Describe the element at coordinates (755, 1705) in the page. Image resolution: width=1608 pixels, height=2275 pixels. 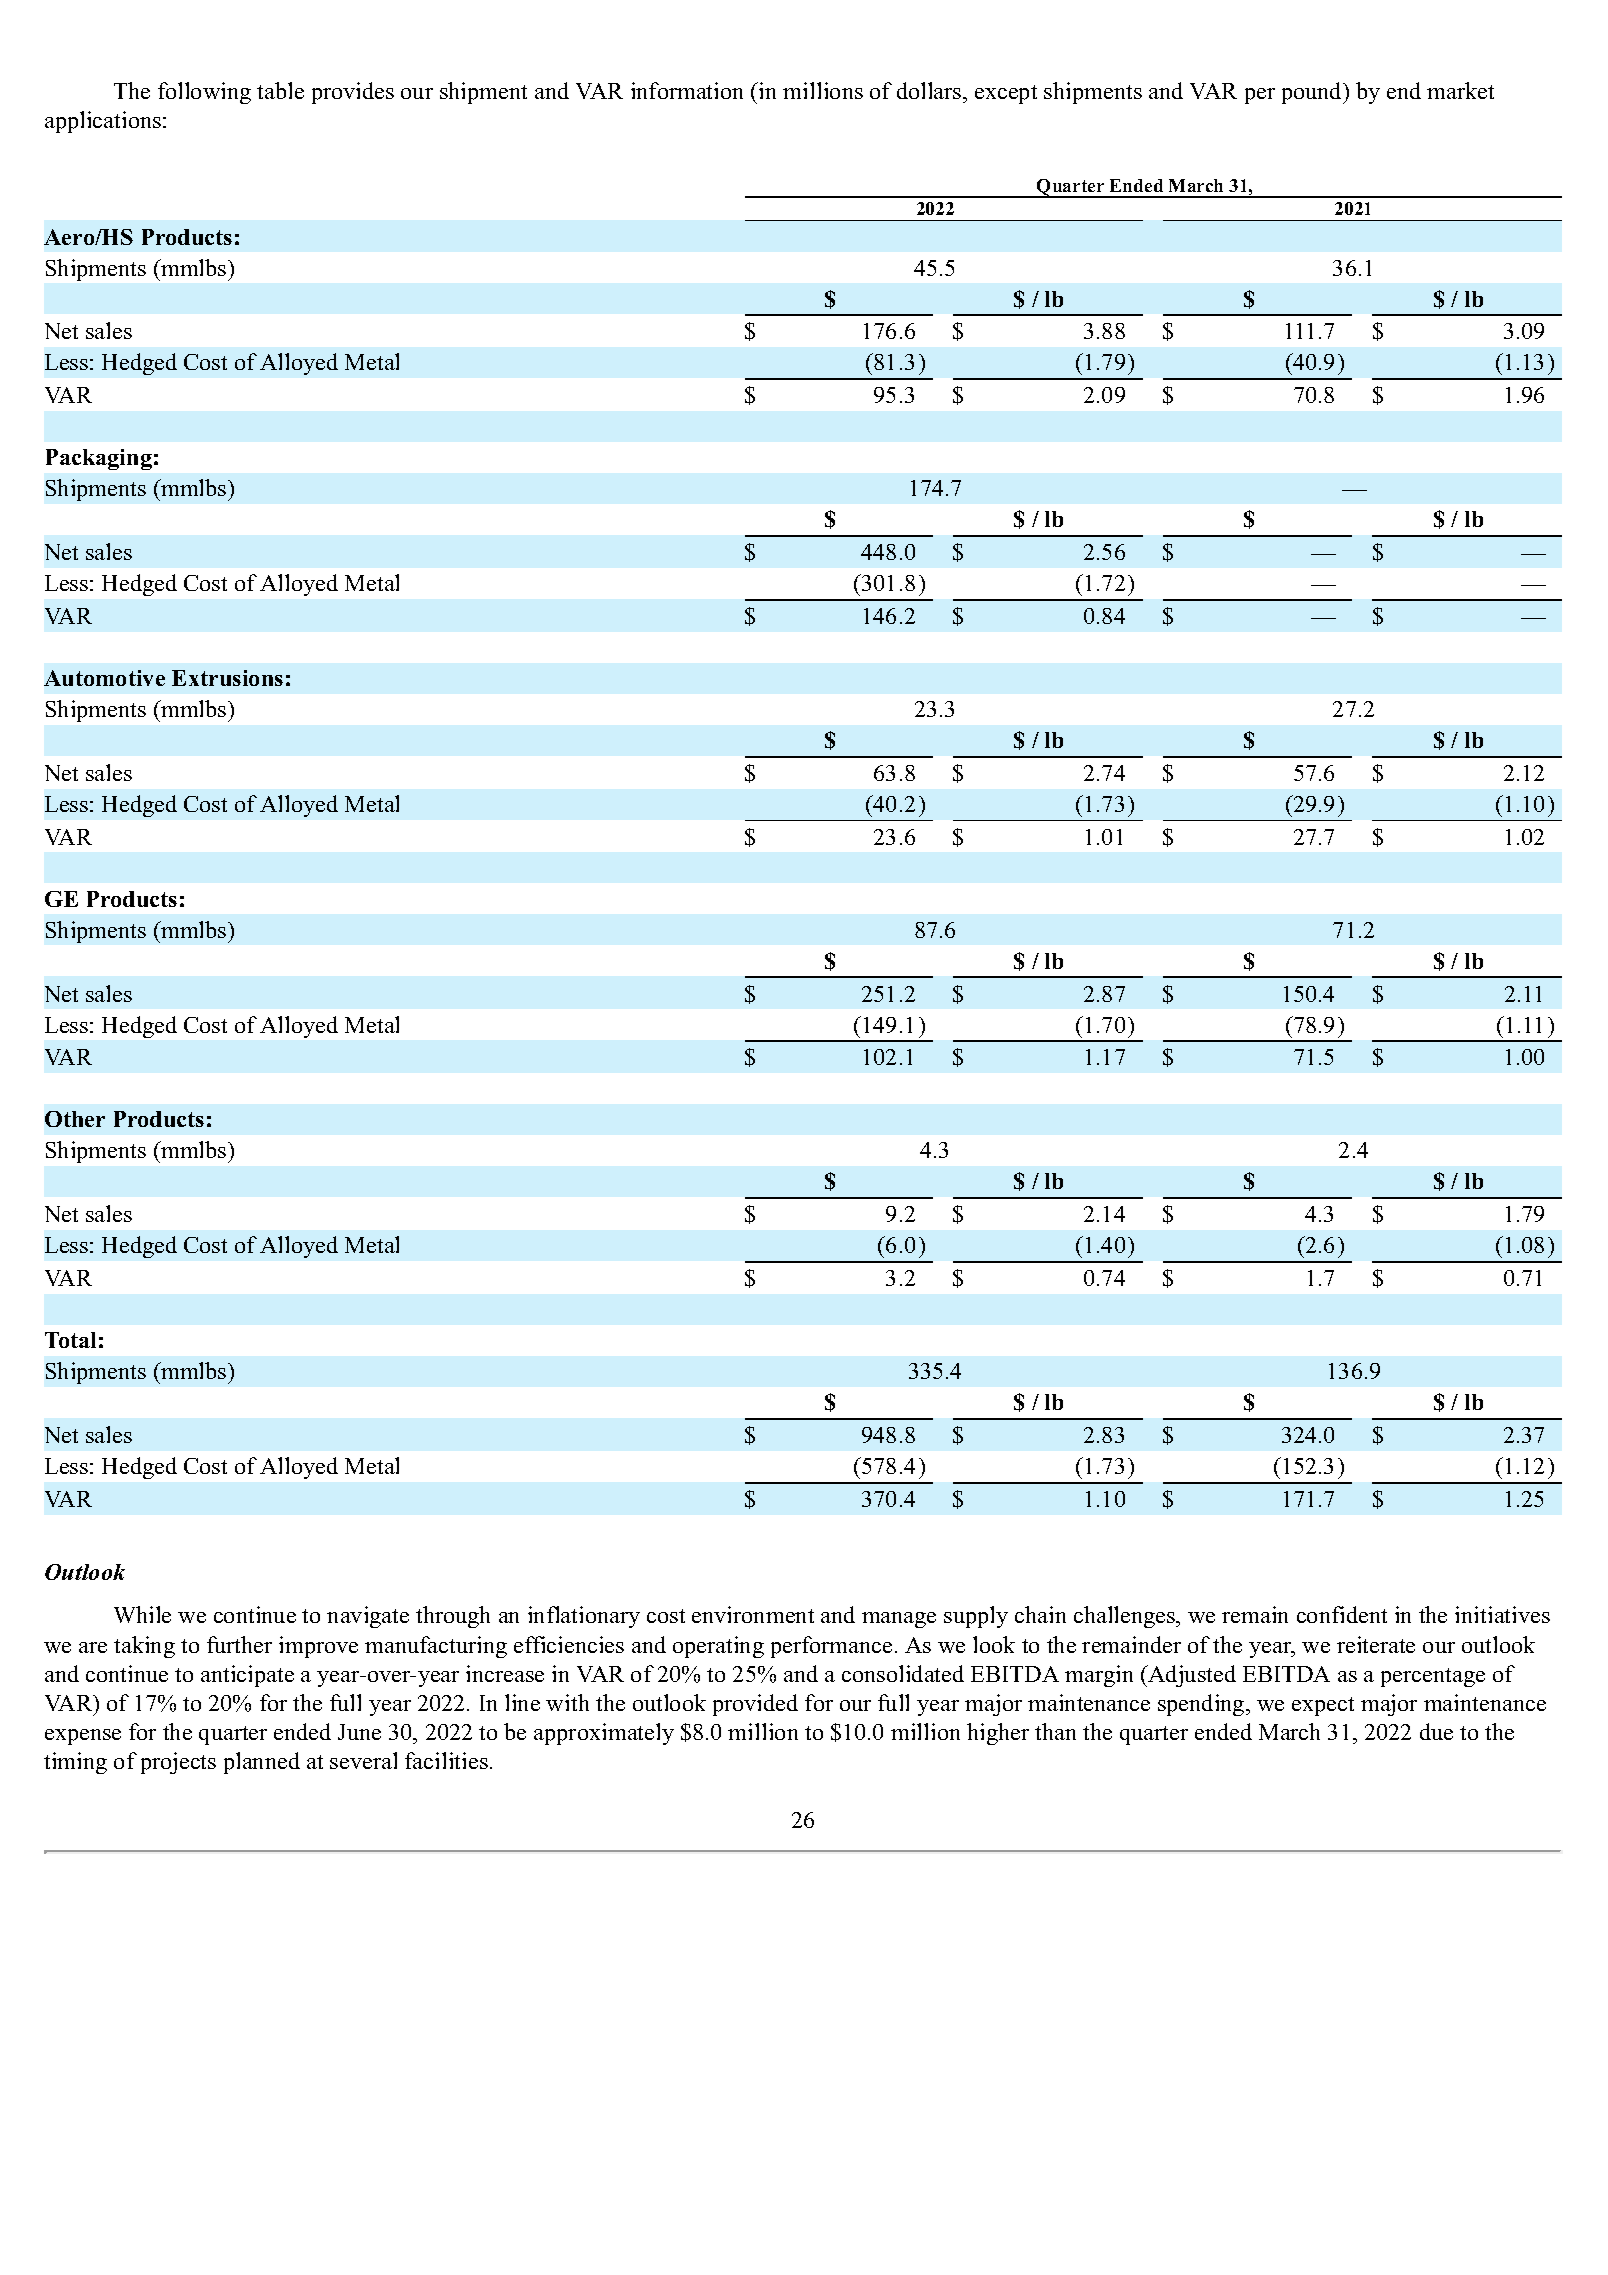
I see `provided` at that location.
